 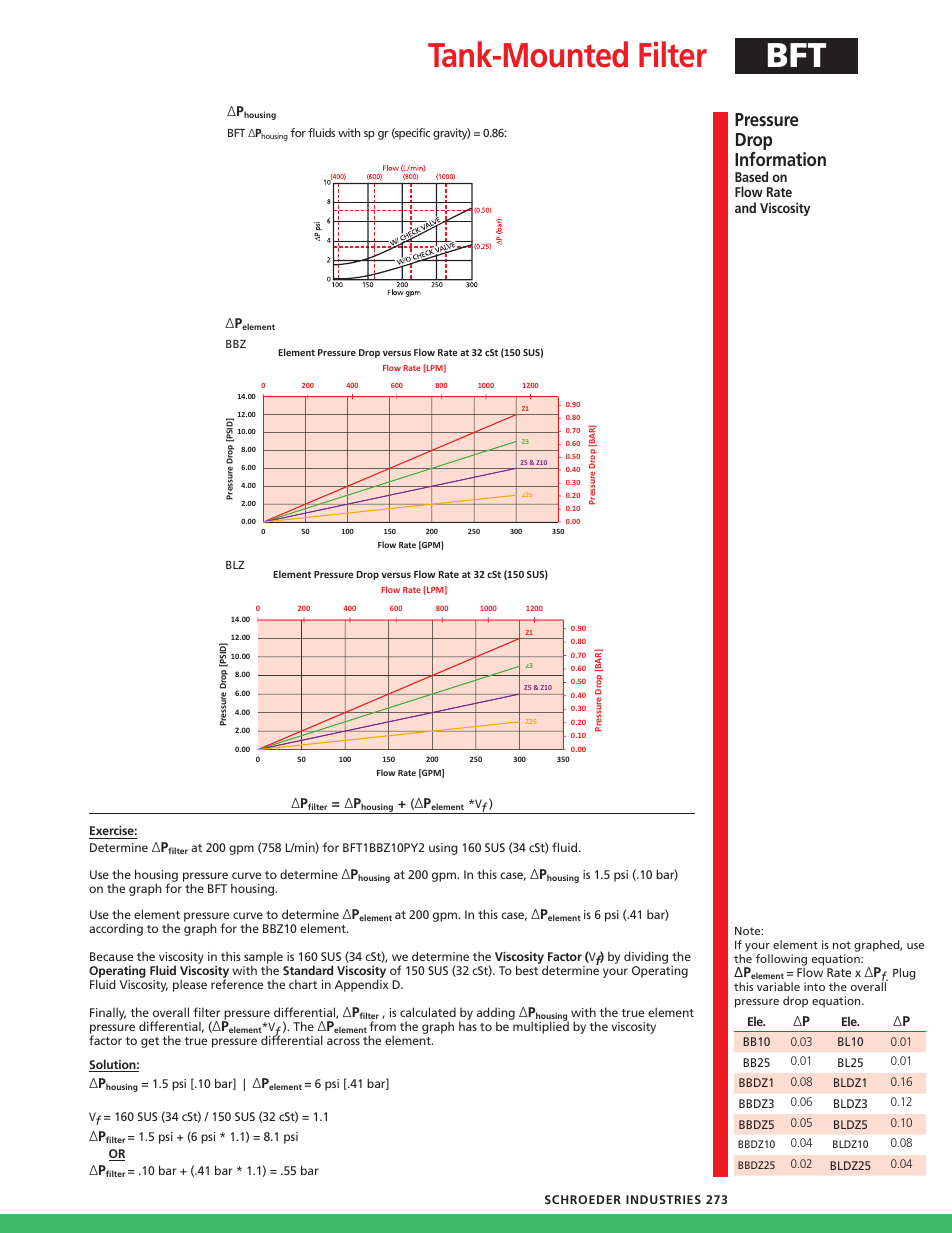 What do you see at coordinates (116, 929) in the page?
I see `according` at bounding box center [116, 929].
